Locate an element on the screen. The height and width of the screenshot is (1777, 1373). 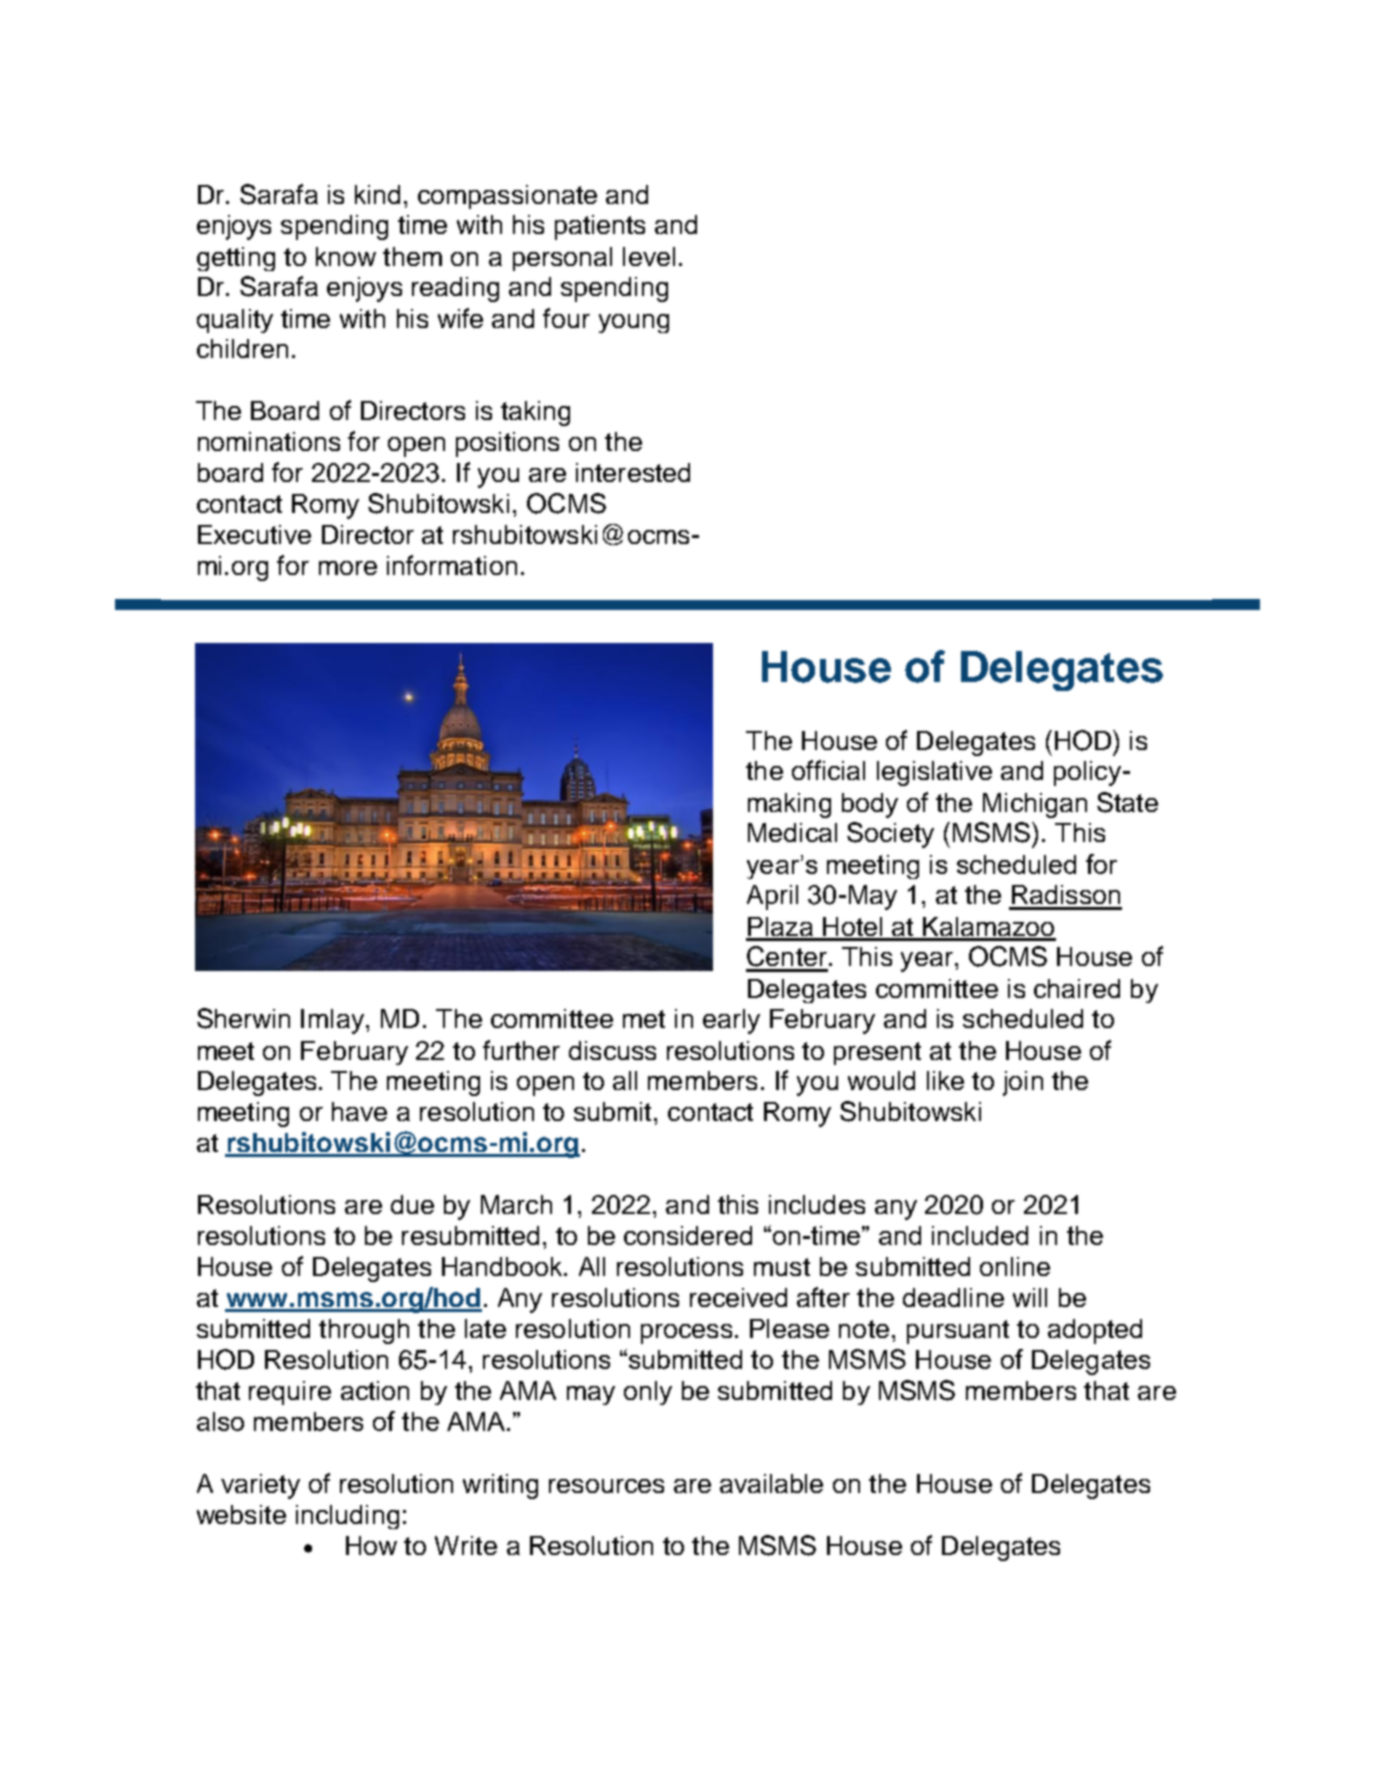
young is located at coordinates (634, 323).
